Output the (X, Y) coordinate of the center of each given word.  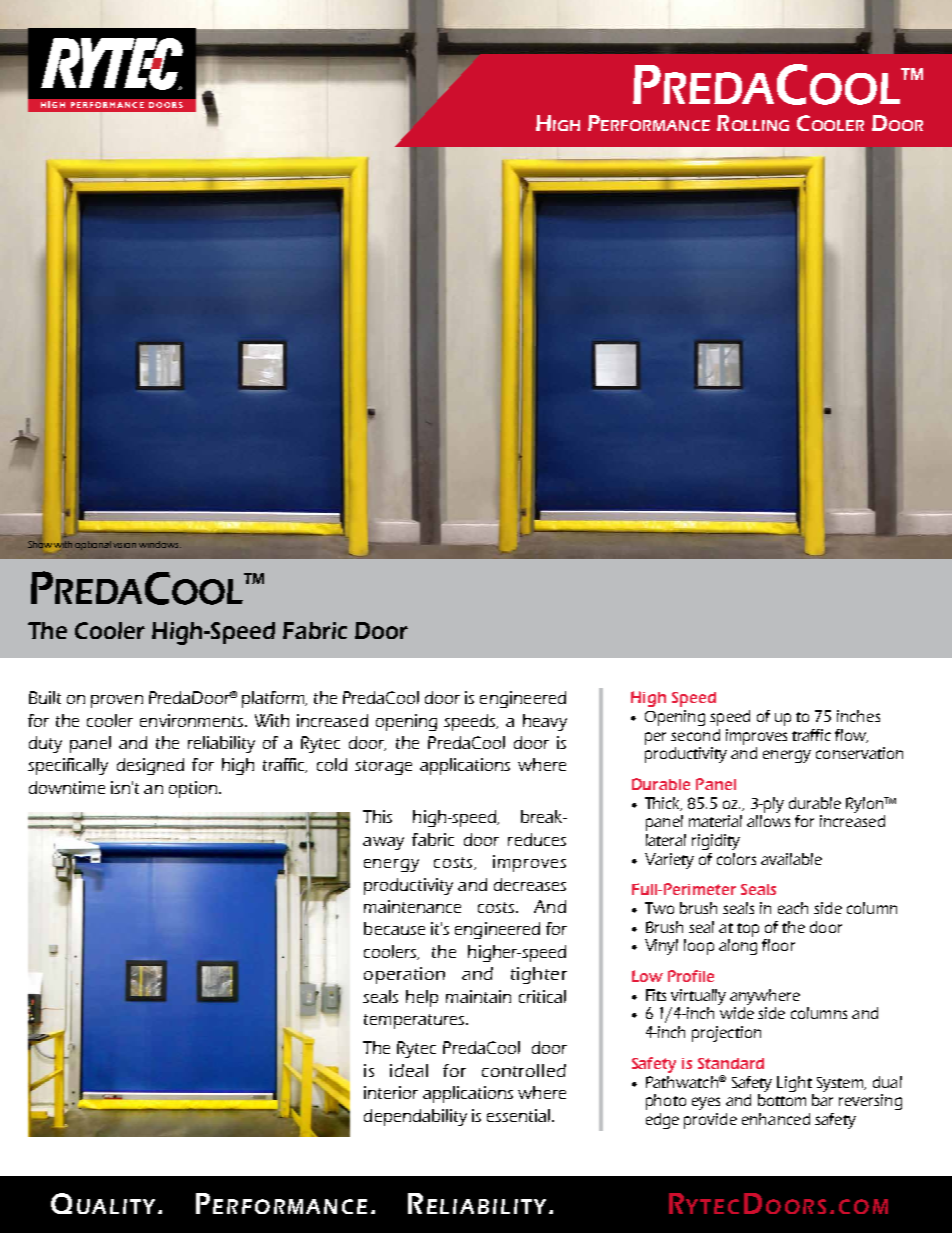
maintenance (412, 906)
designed (150, 766)
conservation (859, 753)
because (394, 928)
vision (124, 545)
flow (851, 736)
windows (160, 544)
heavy (545, 722)
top (748, 930)
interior (391, 1092)
